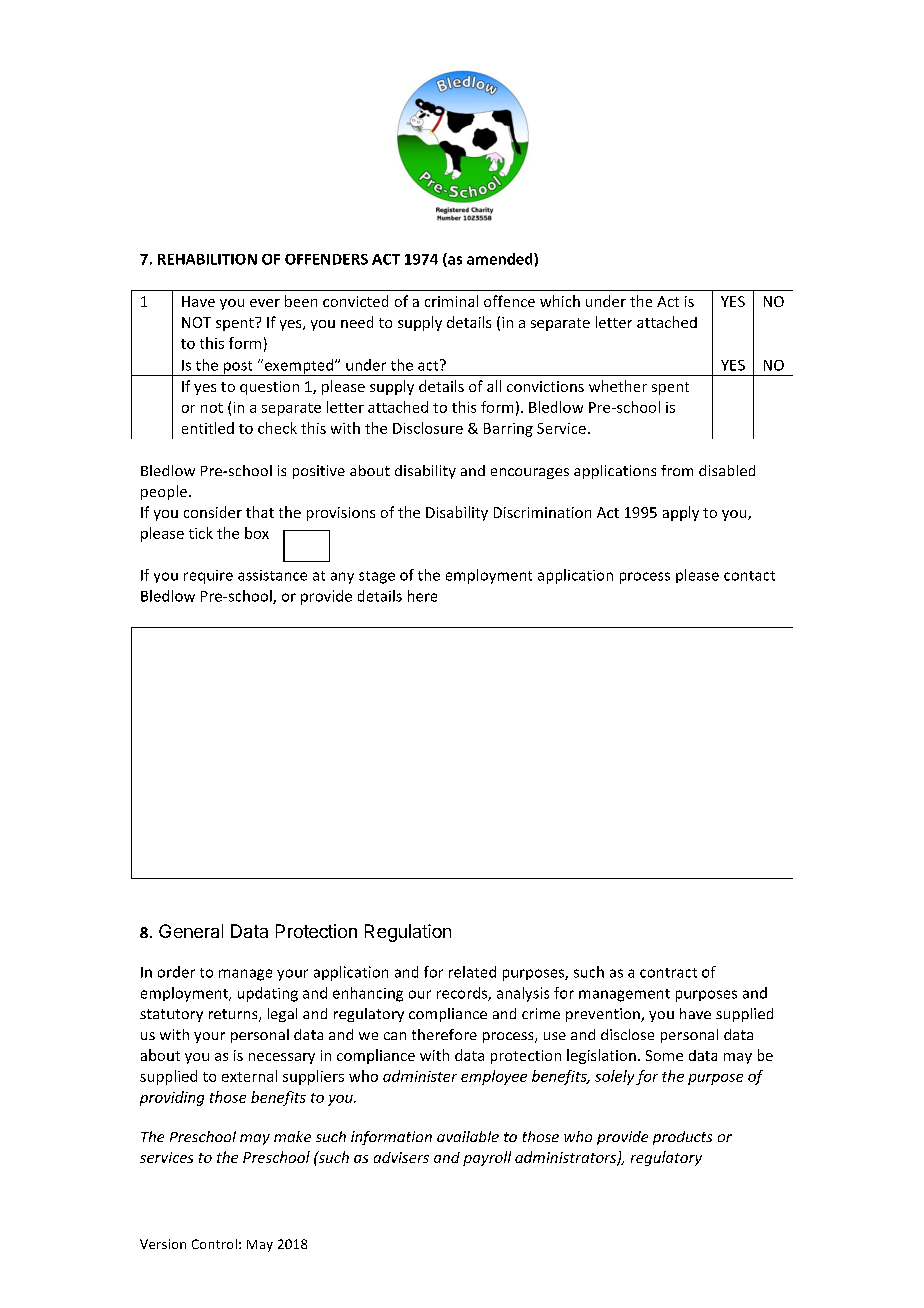  I want to click on criminal, so click(451, 301).
